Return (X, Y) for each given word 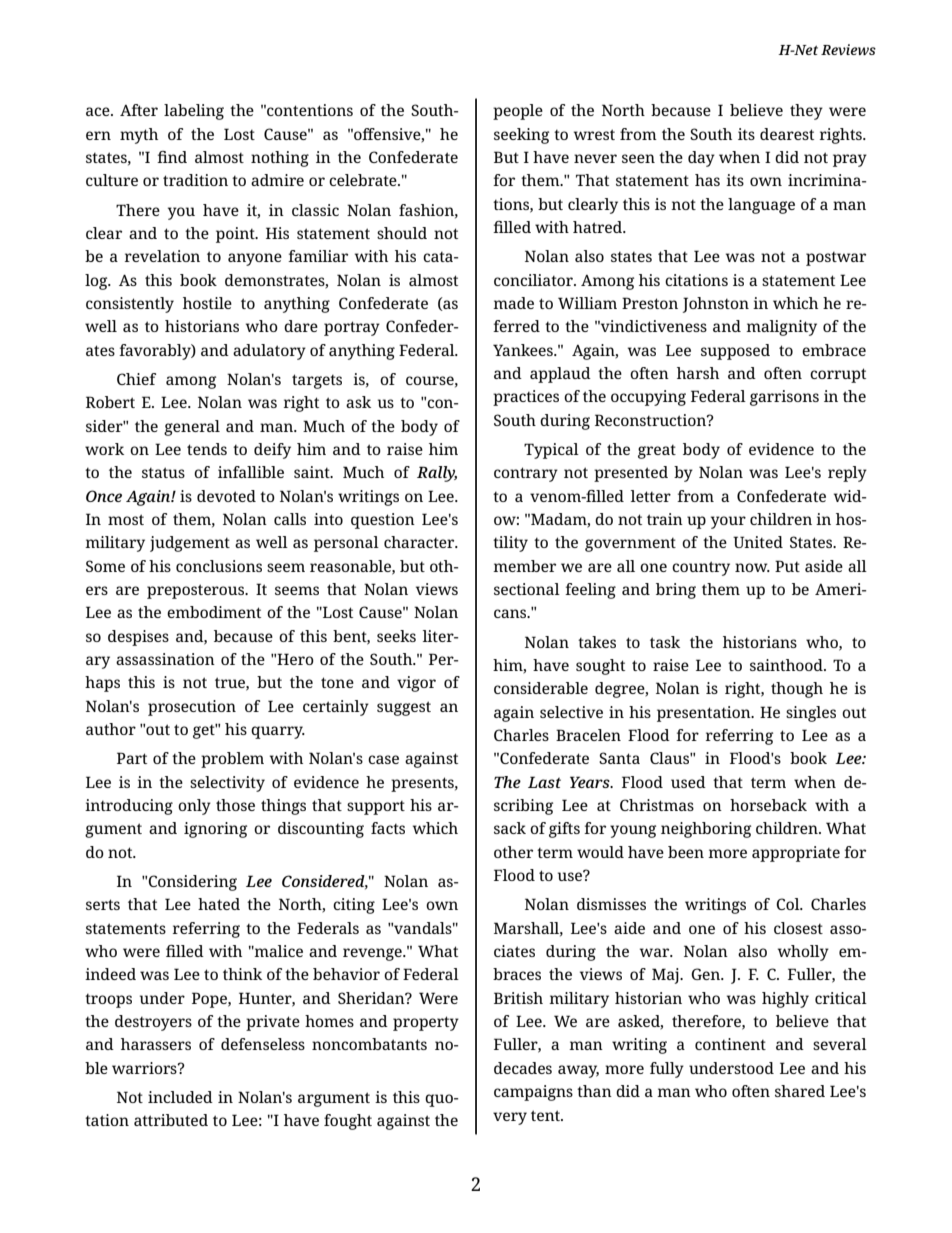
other (513, 852)
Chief (136, 379)
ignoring (215, 830)
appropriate (796, 854)
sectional (527, 589)
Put (787, 566)
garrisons (784, 398)
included (180, 1097)
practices (526, 398)
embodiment (214, 612)
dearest (787, 134)
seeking (521, 136)
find (172, 157)
